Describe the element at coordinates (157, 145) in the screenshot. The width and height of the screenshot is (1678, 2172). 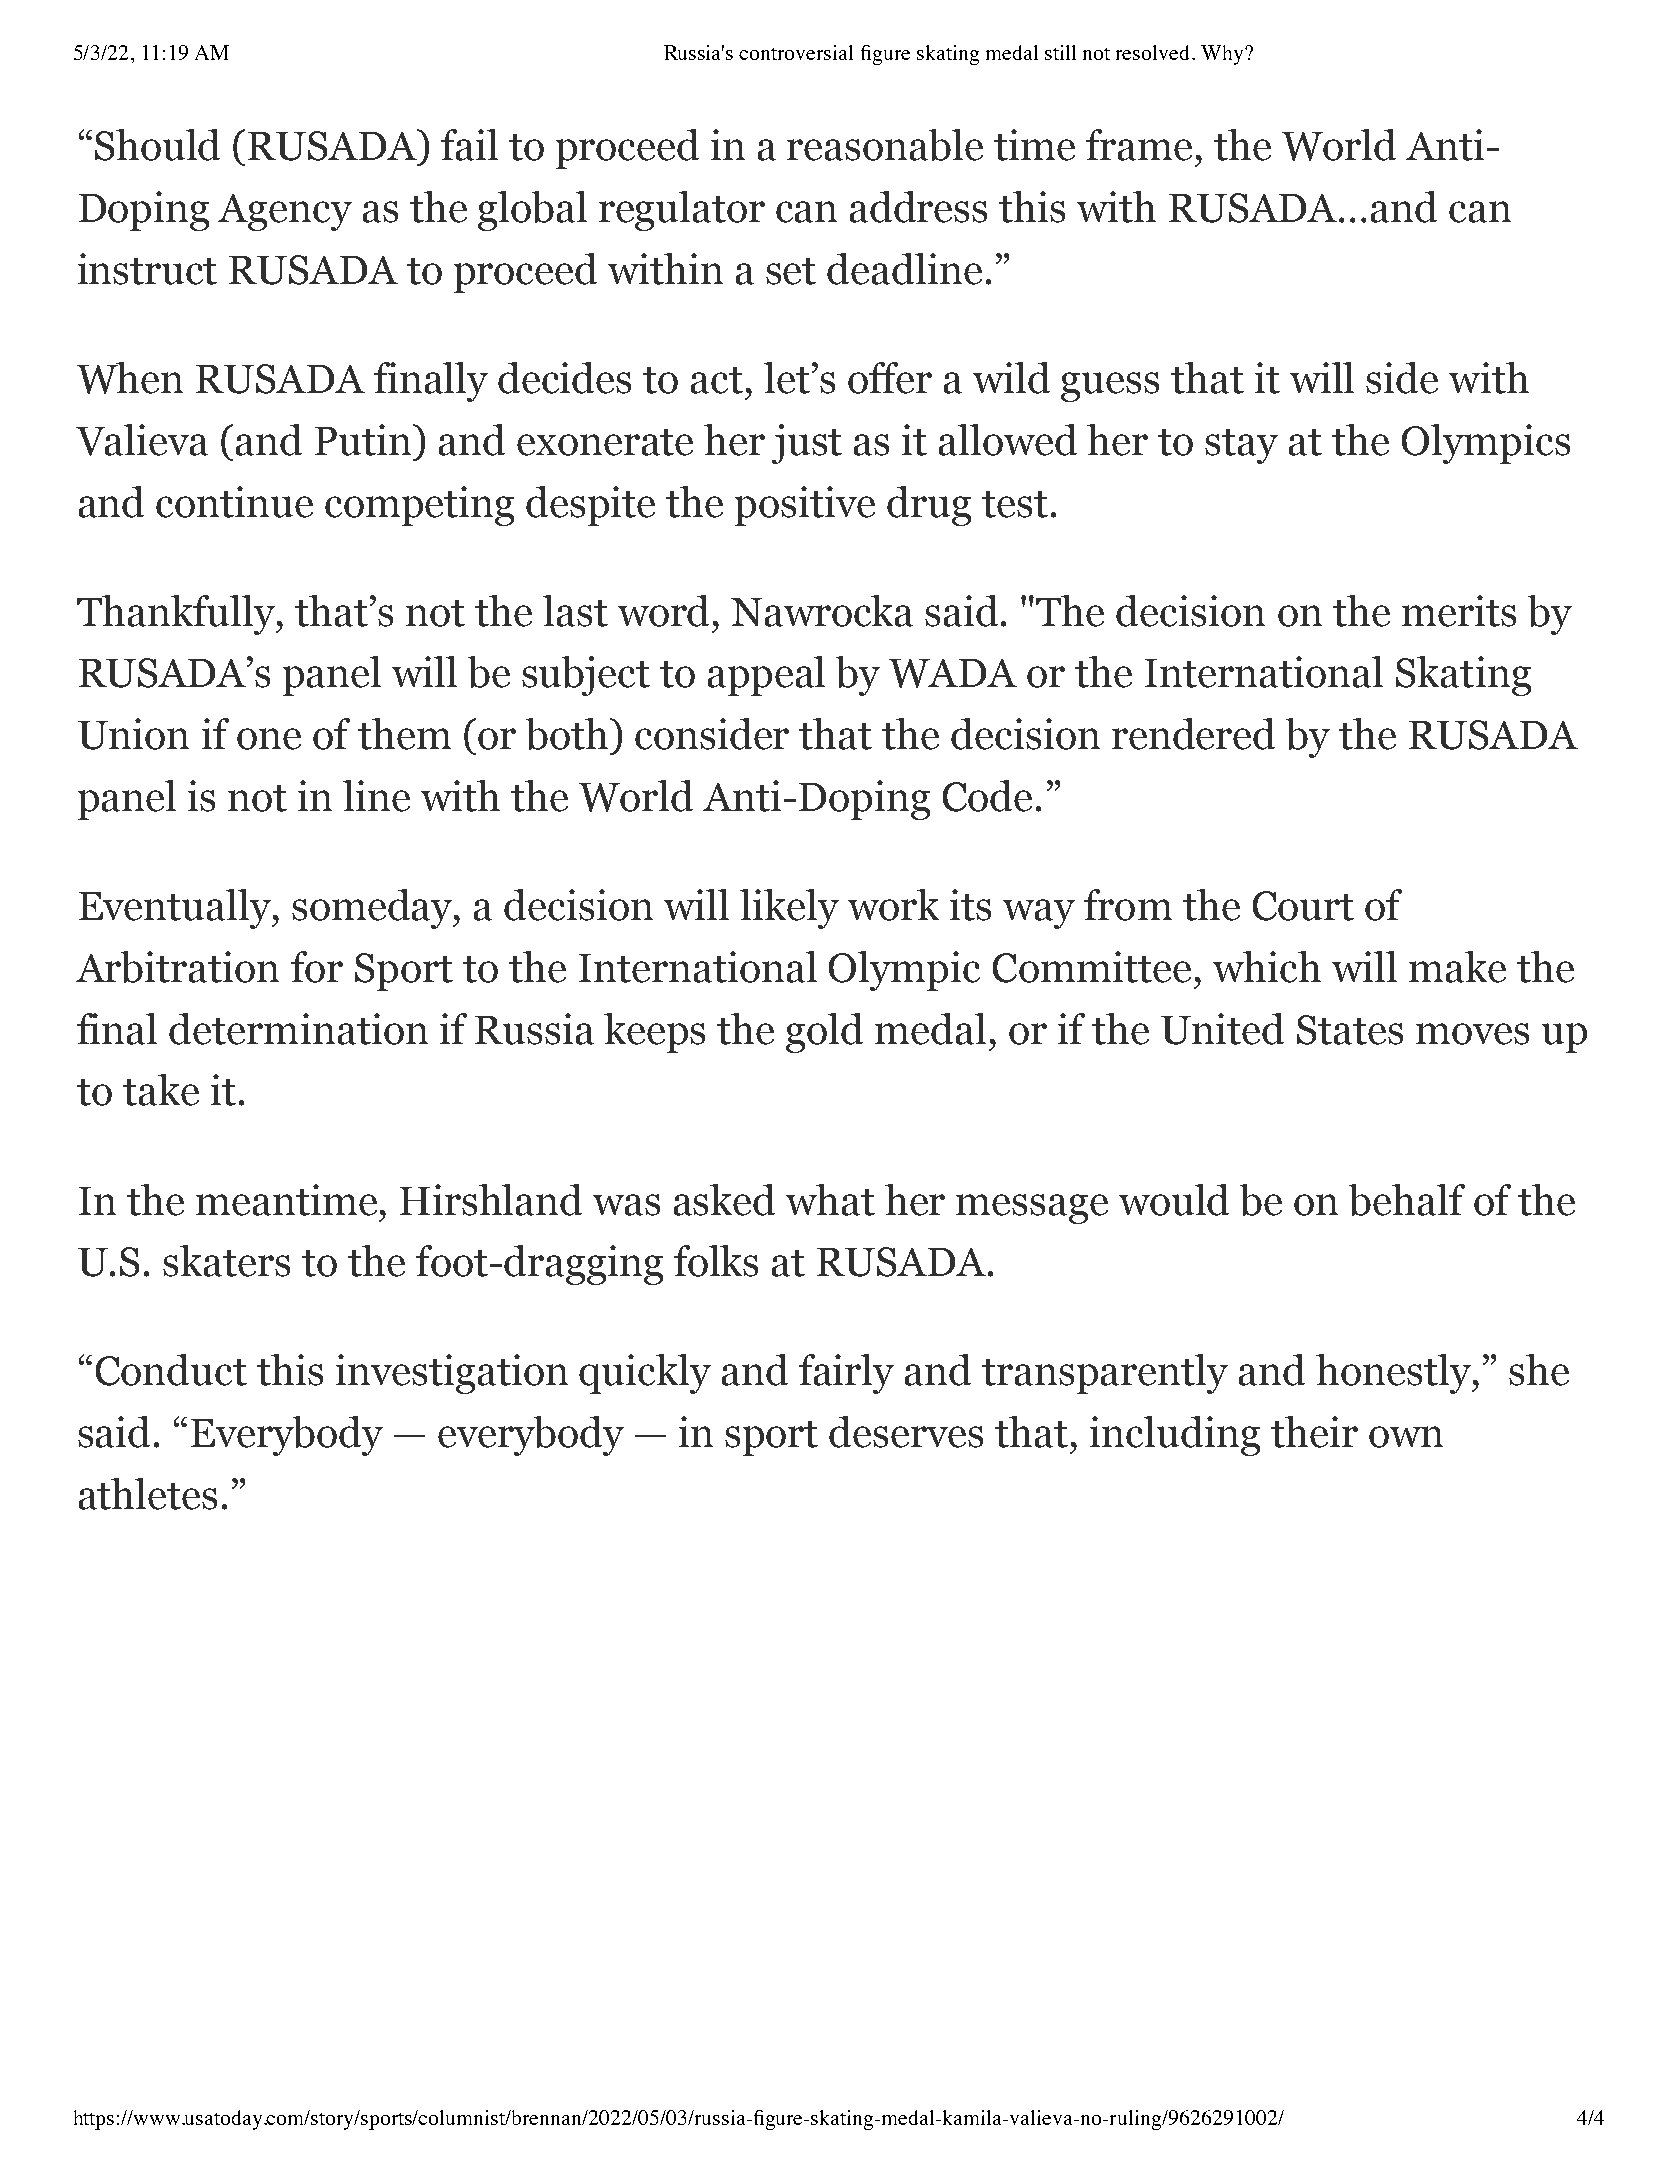
I see `Should` at that location.
